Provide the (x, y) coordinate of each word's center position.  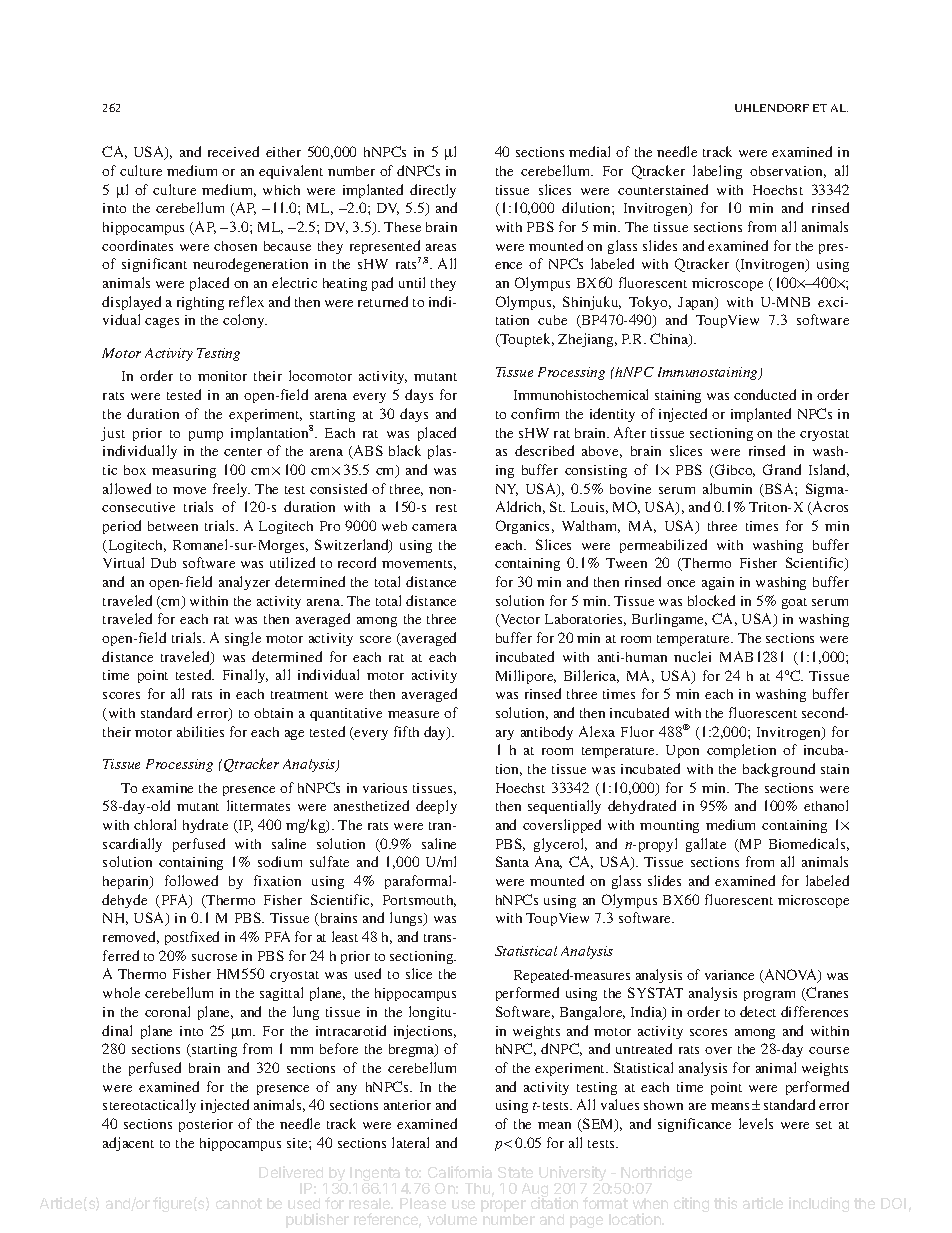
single (243, 639)
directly (433, 191)
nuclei (692, 656)
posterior (206, 1125)
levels (756, 1123)
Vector (519, 620)
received (233, 151)
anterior (407, 1105)
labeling (717, 172)
